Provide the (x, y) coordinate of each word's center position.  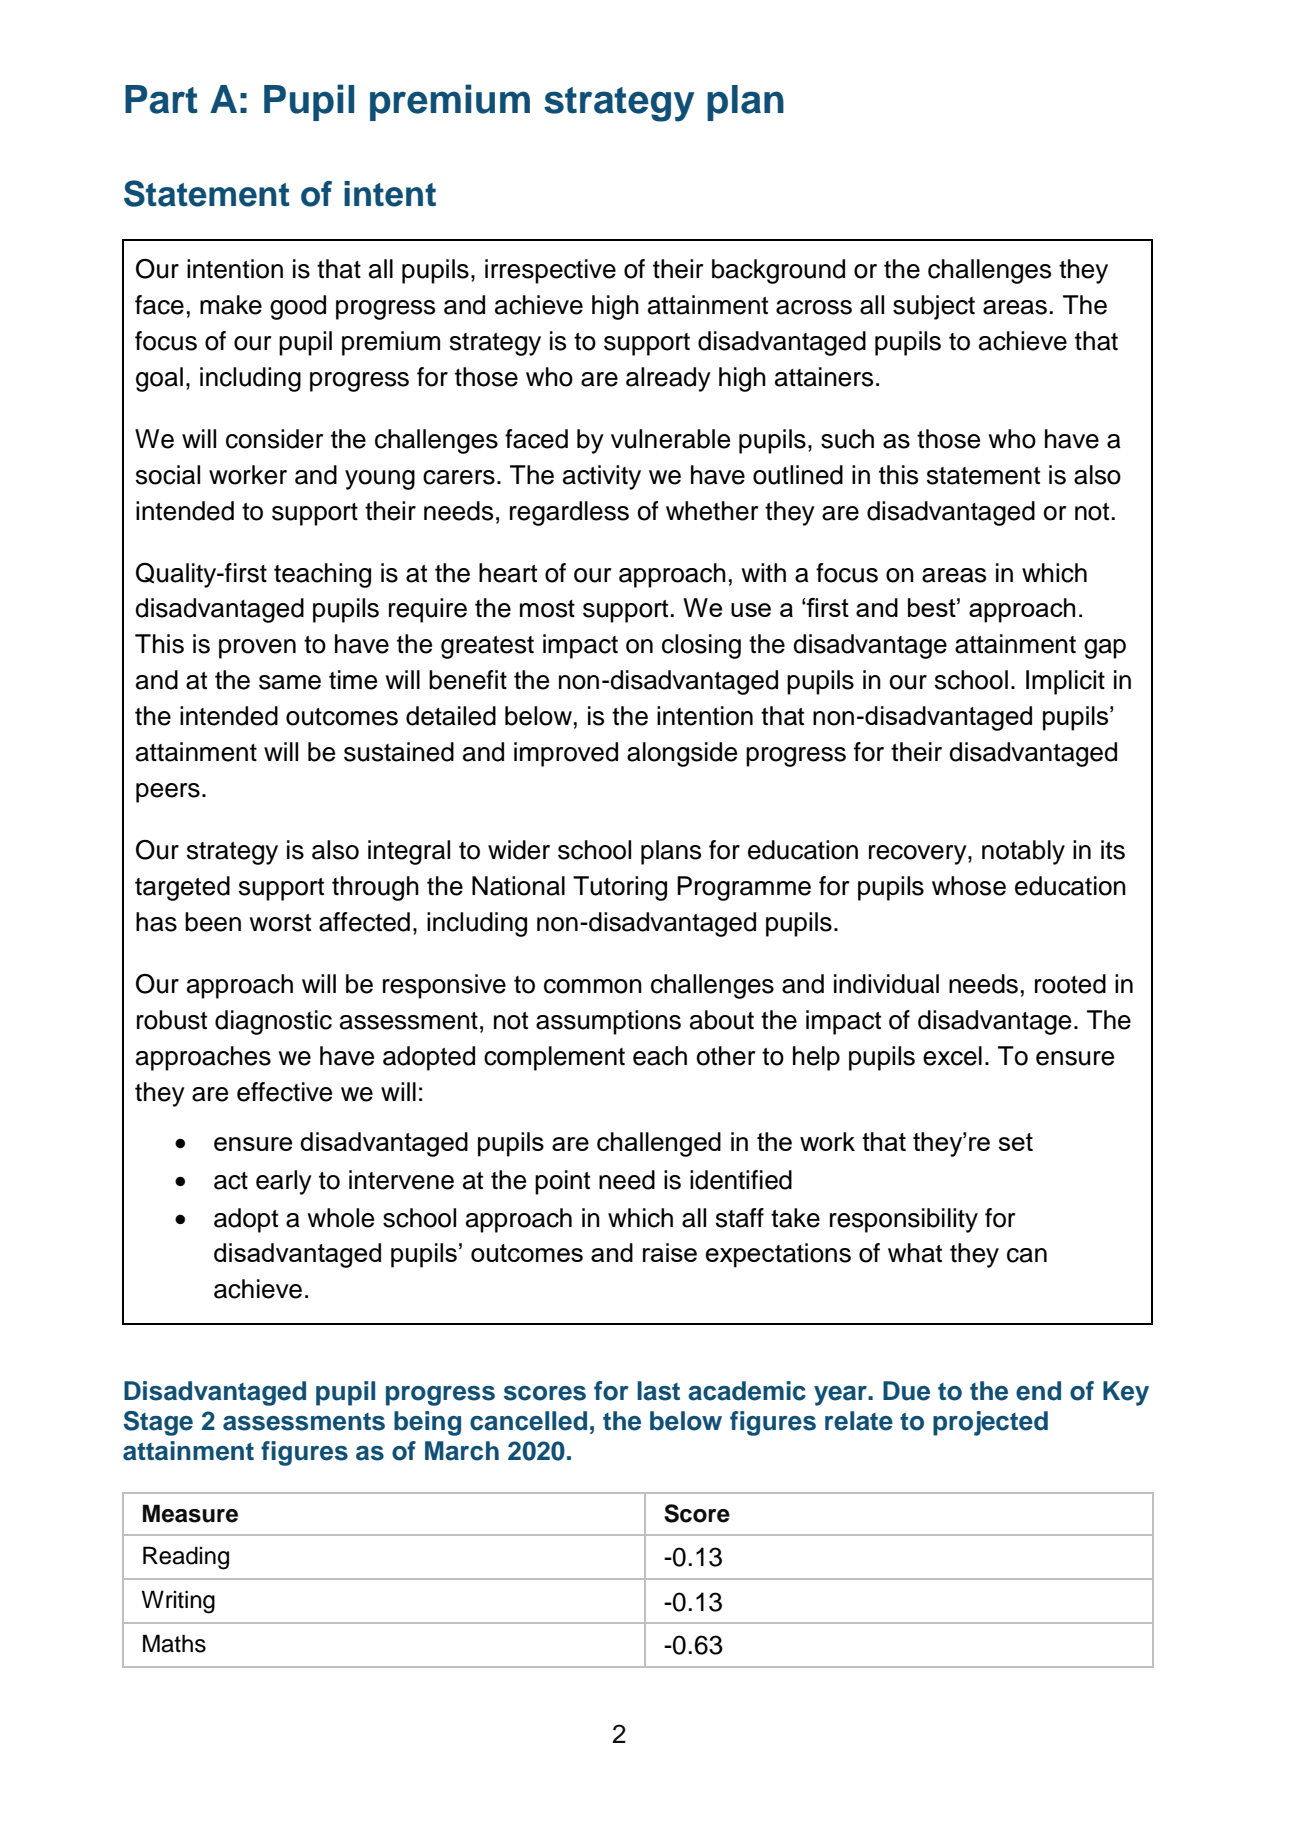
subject (934, 307)
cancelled (528, 1421)
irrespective (550, 271)
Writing (178, 1602)
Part (161, 99)
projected (990, 1423)
